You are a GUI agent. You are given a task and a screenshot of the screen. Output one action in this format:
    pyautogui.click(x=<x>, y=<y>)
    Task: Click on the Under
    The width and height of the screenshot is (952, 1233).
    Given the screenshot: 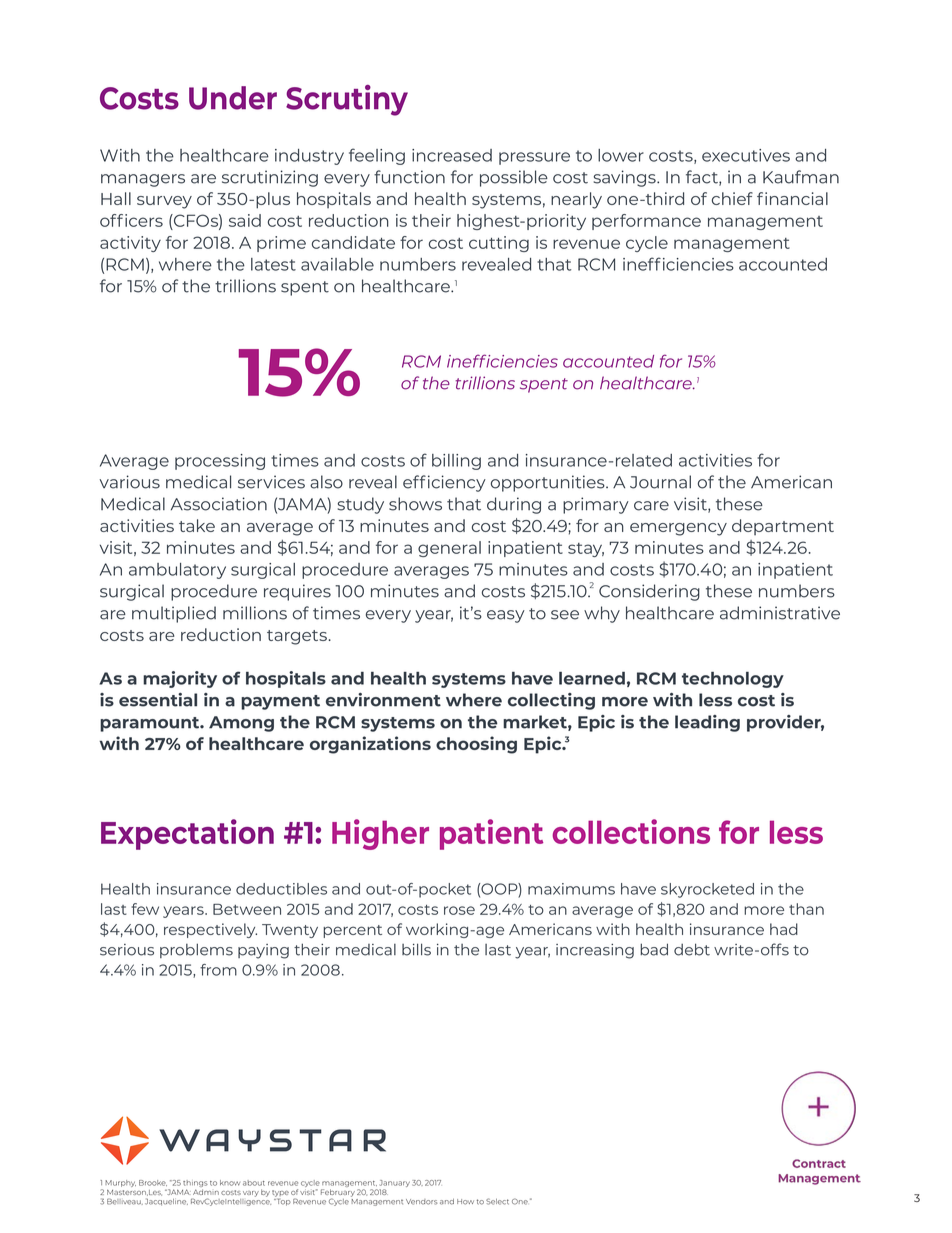 What is the action you would take?
    pyautogui.click(x=233, y=98)
